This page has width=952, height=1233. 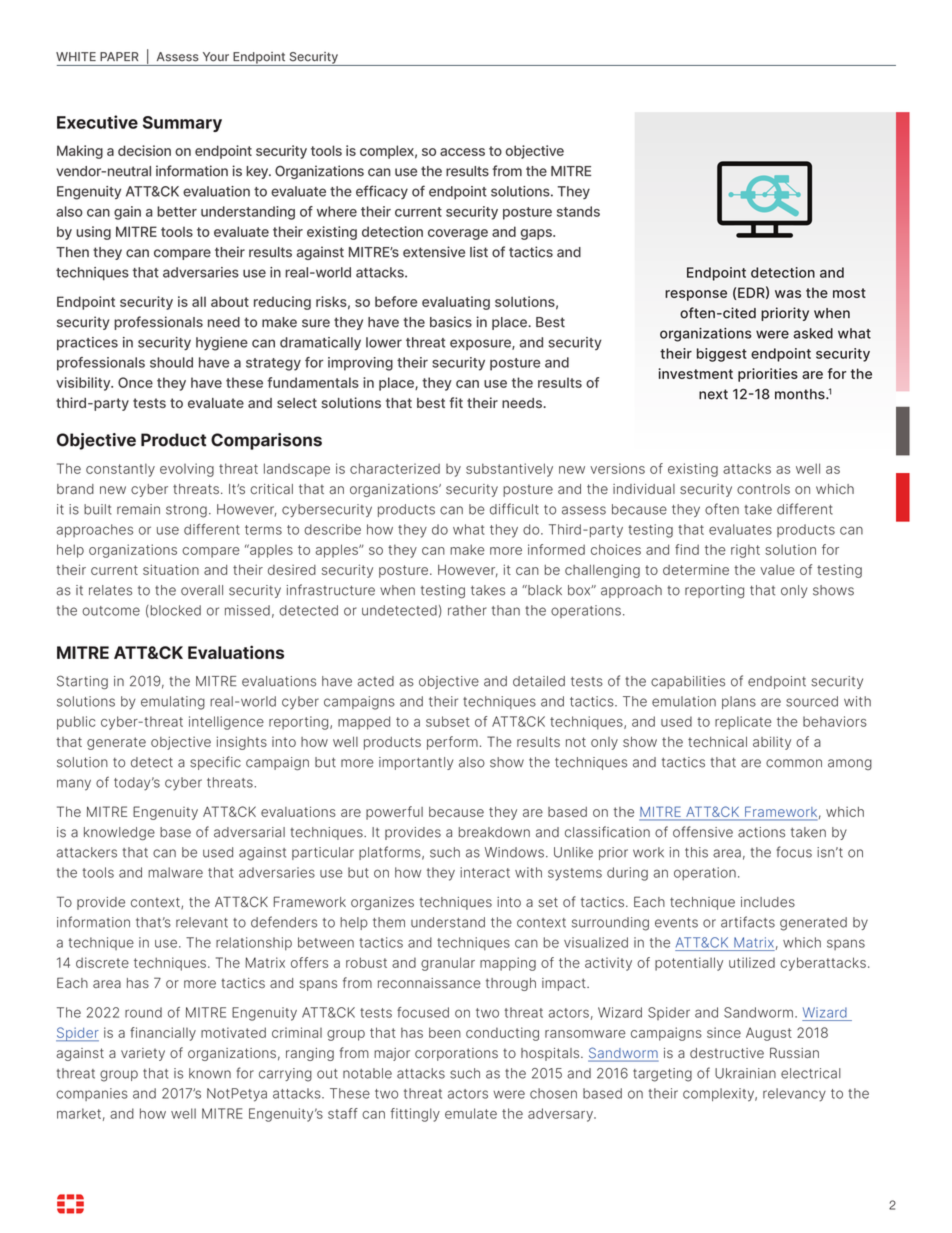 I want to click on basics, so click(x=451, y=322).
